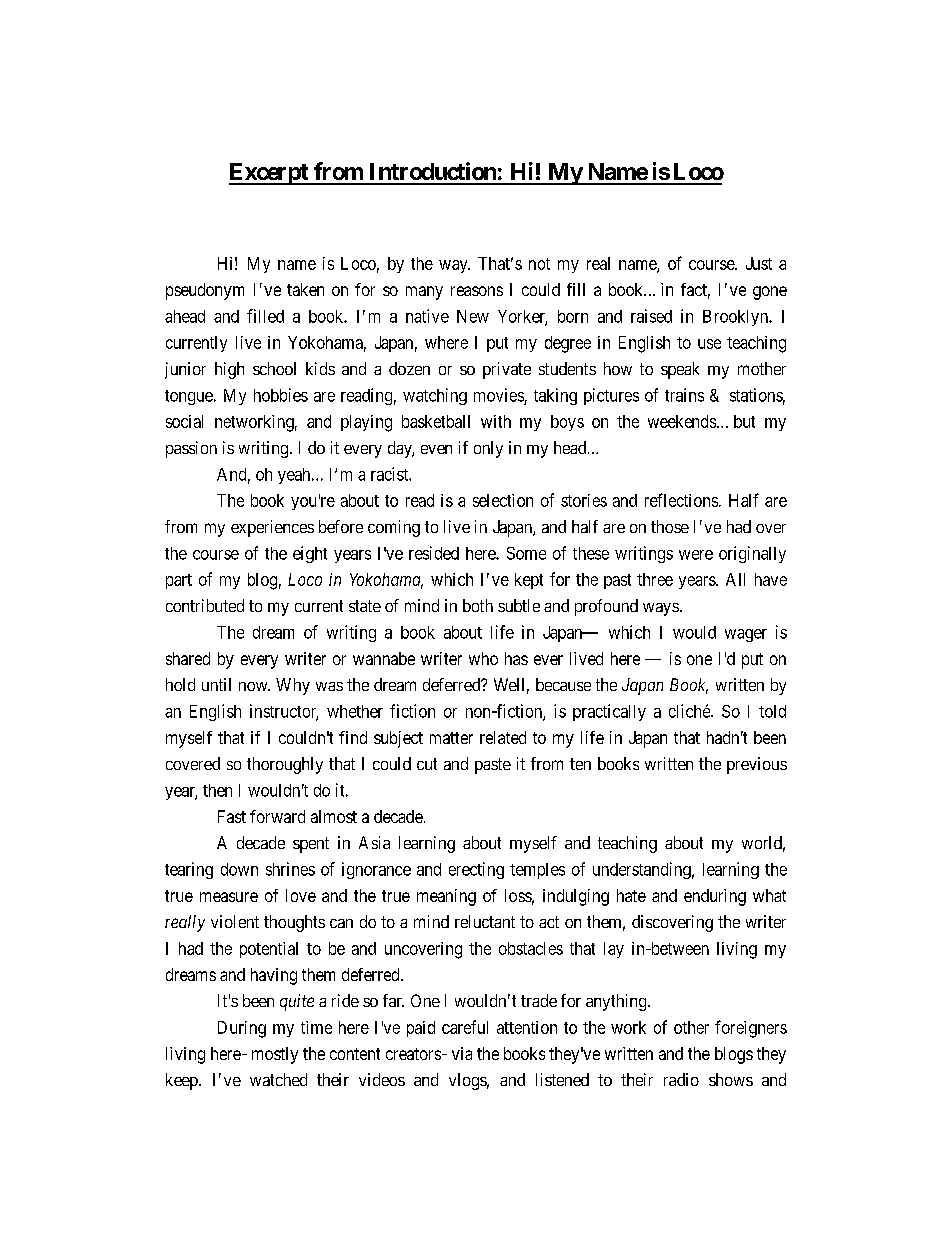 Image resolution: width=952 pixels, height=1233 pixels. Describe the element at coordinates (451, 738) in the screenshot. I see `matter` at that location.
